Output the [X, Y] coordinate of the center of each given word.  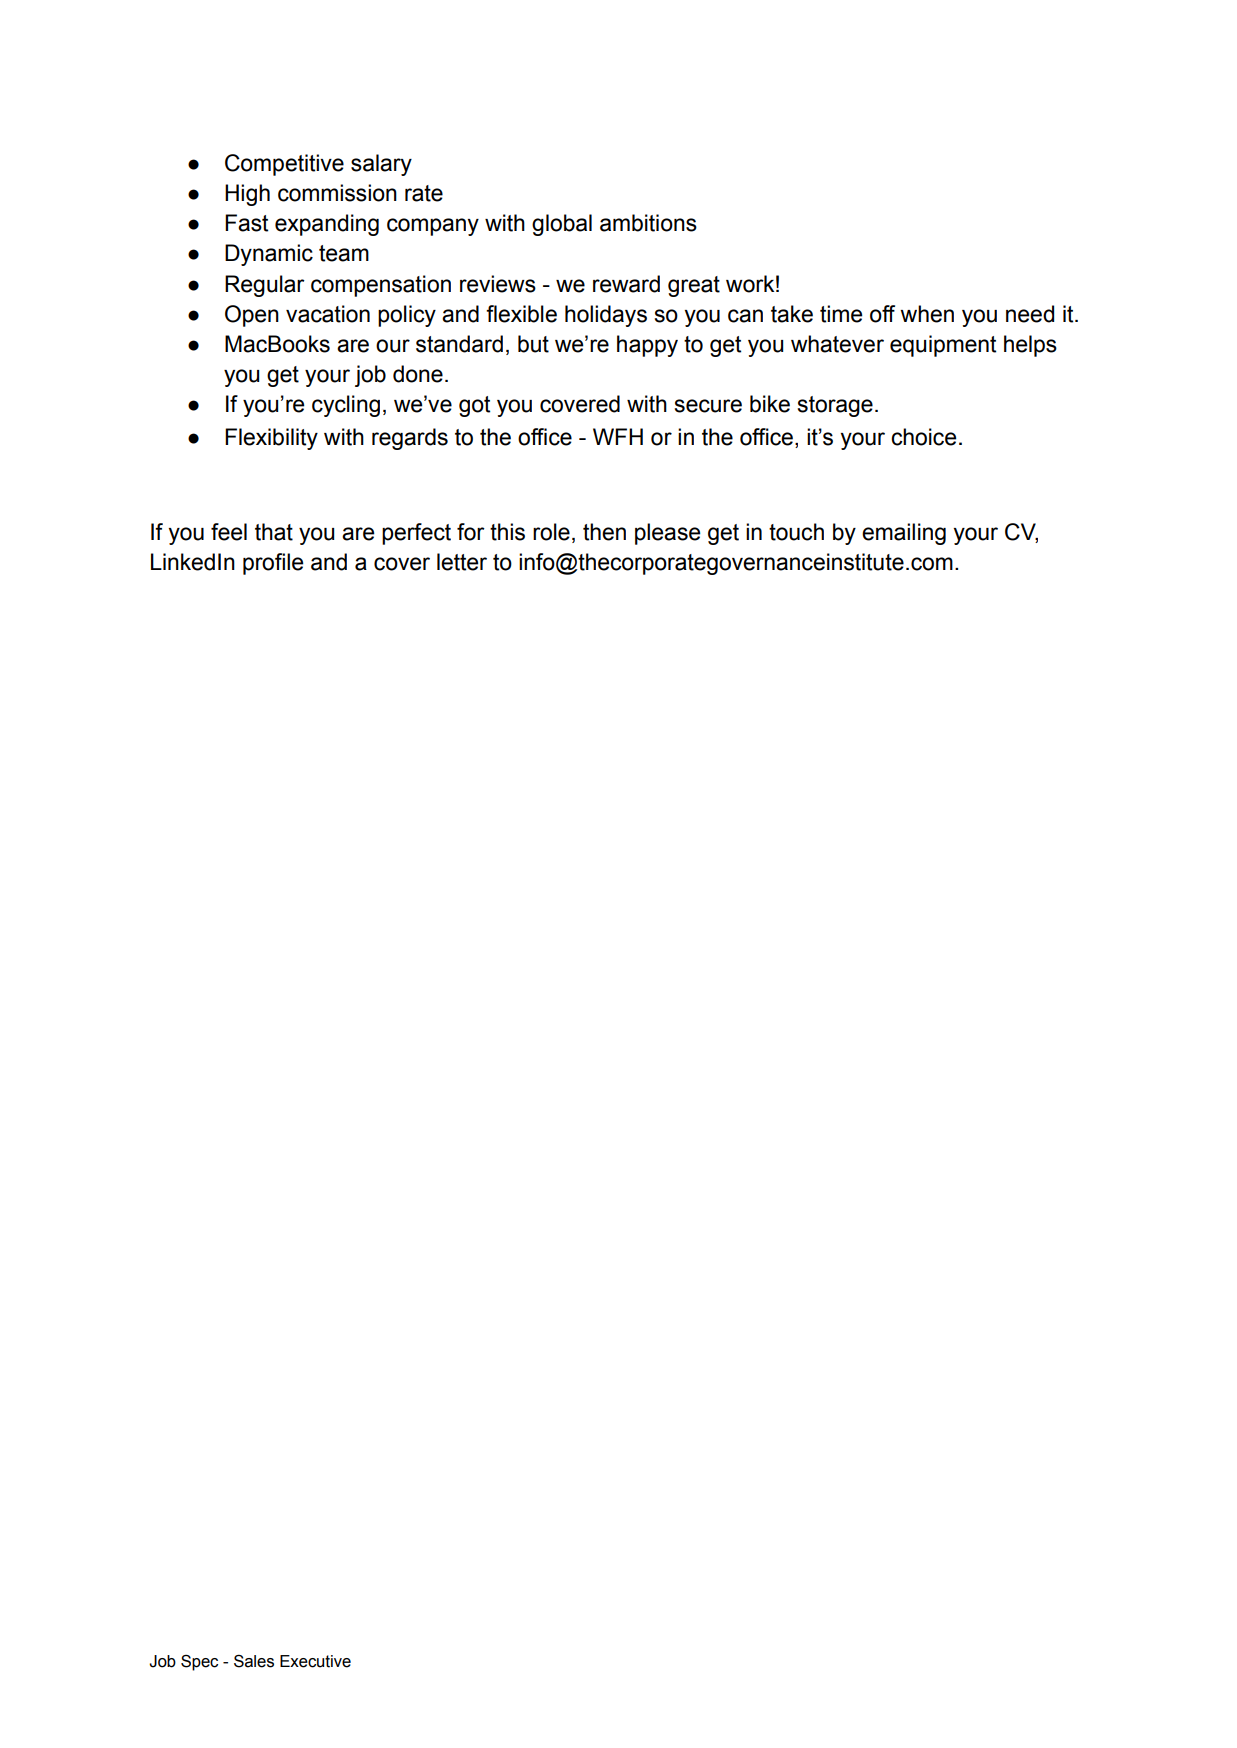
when [927, 314]
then [604, 532]
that [274, 532]
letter [462, 562]
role [551, 532]
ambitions [648, 223]
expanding [327, 225]
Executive [315, 1661]
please [667, 534]
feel [229, 532]
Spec [199, 1663]
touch [796, 532]
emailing [904, 534]
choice [923, 437]
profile [273, 564]
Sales [254, 1661]
